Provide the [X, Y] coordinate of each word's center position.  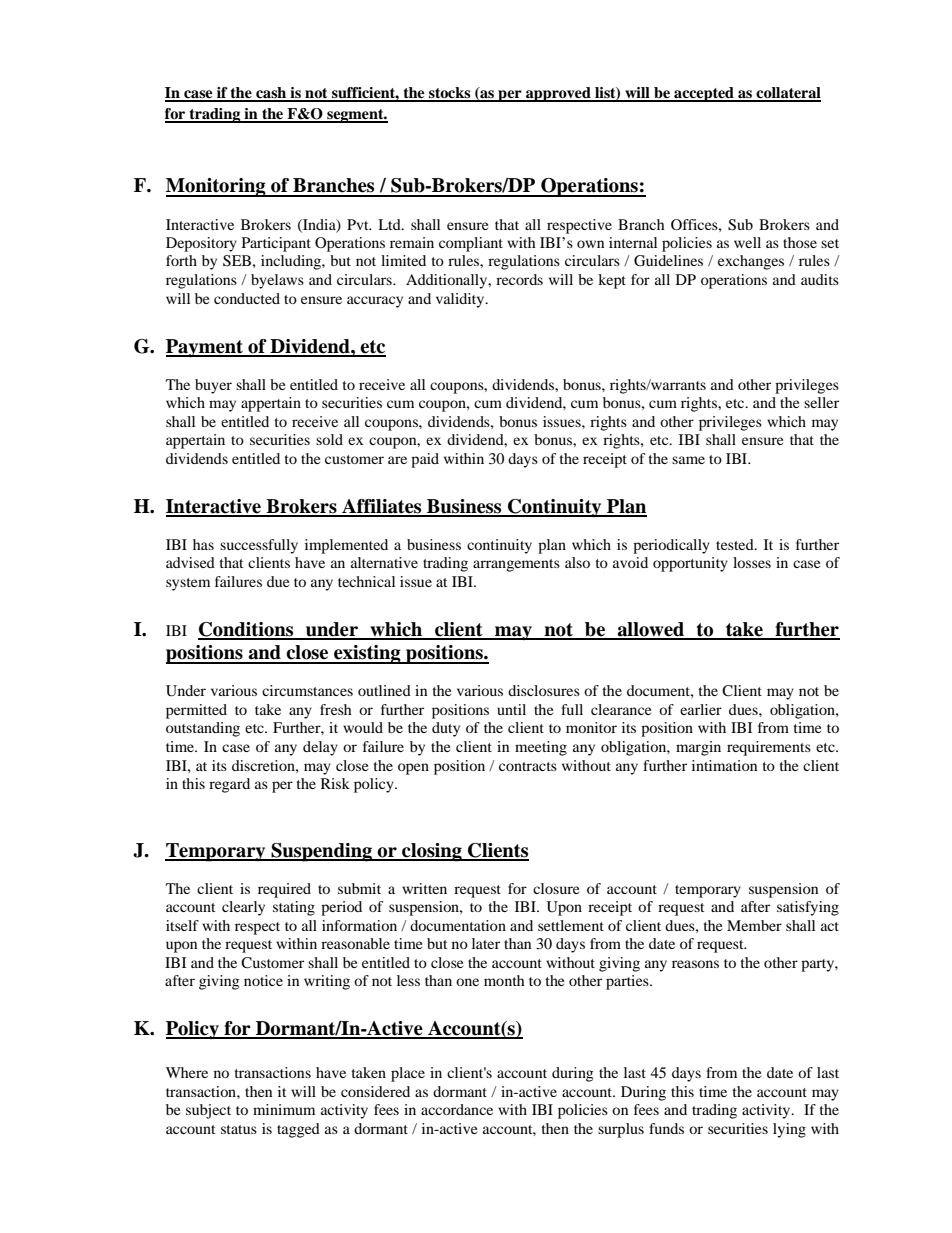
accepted [704, 94]
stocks [450, 94]
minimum [284, 1109]
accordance [457, 1109]
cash [271, 94]
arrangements [516, 565]
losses [752, 562]
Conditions [247, 630]
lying [789, 1130]
